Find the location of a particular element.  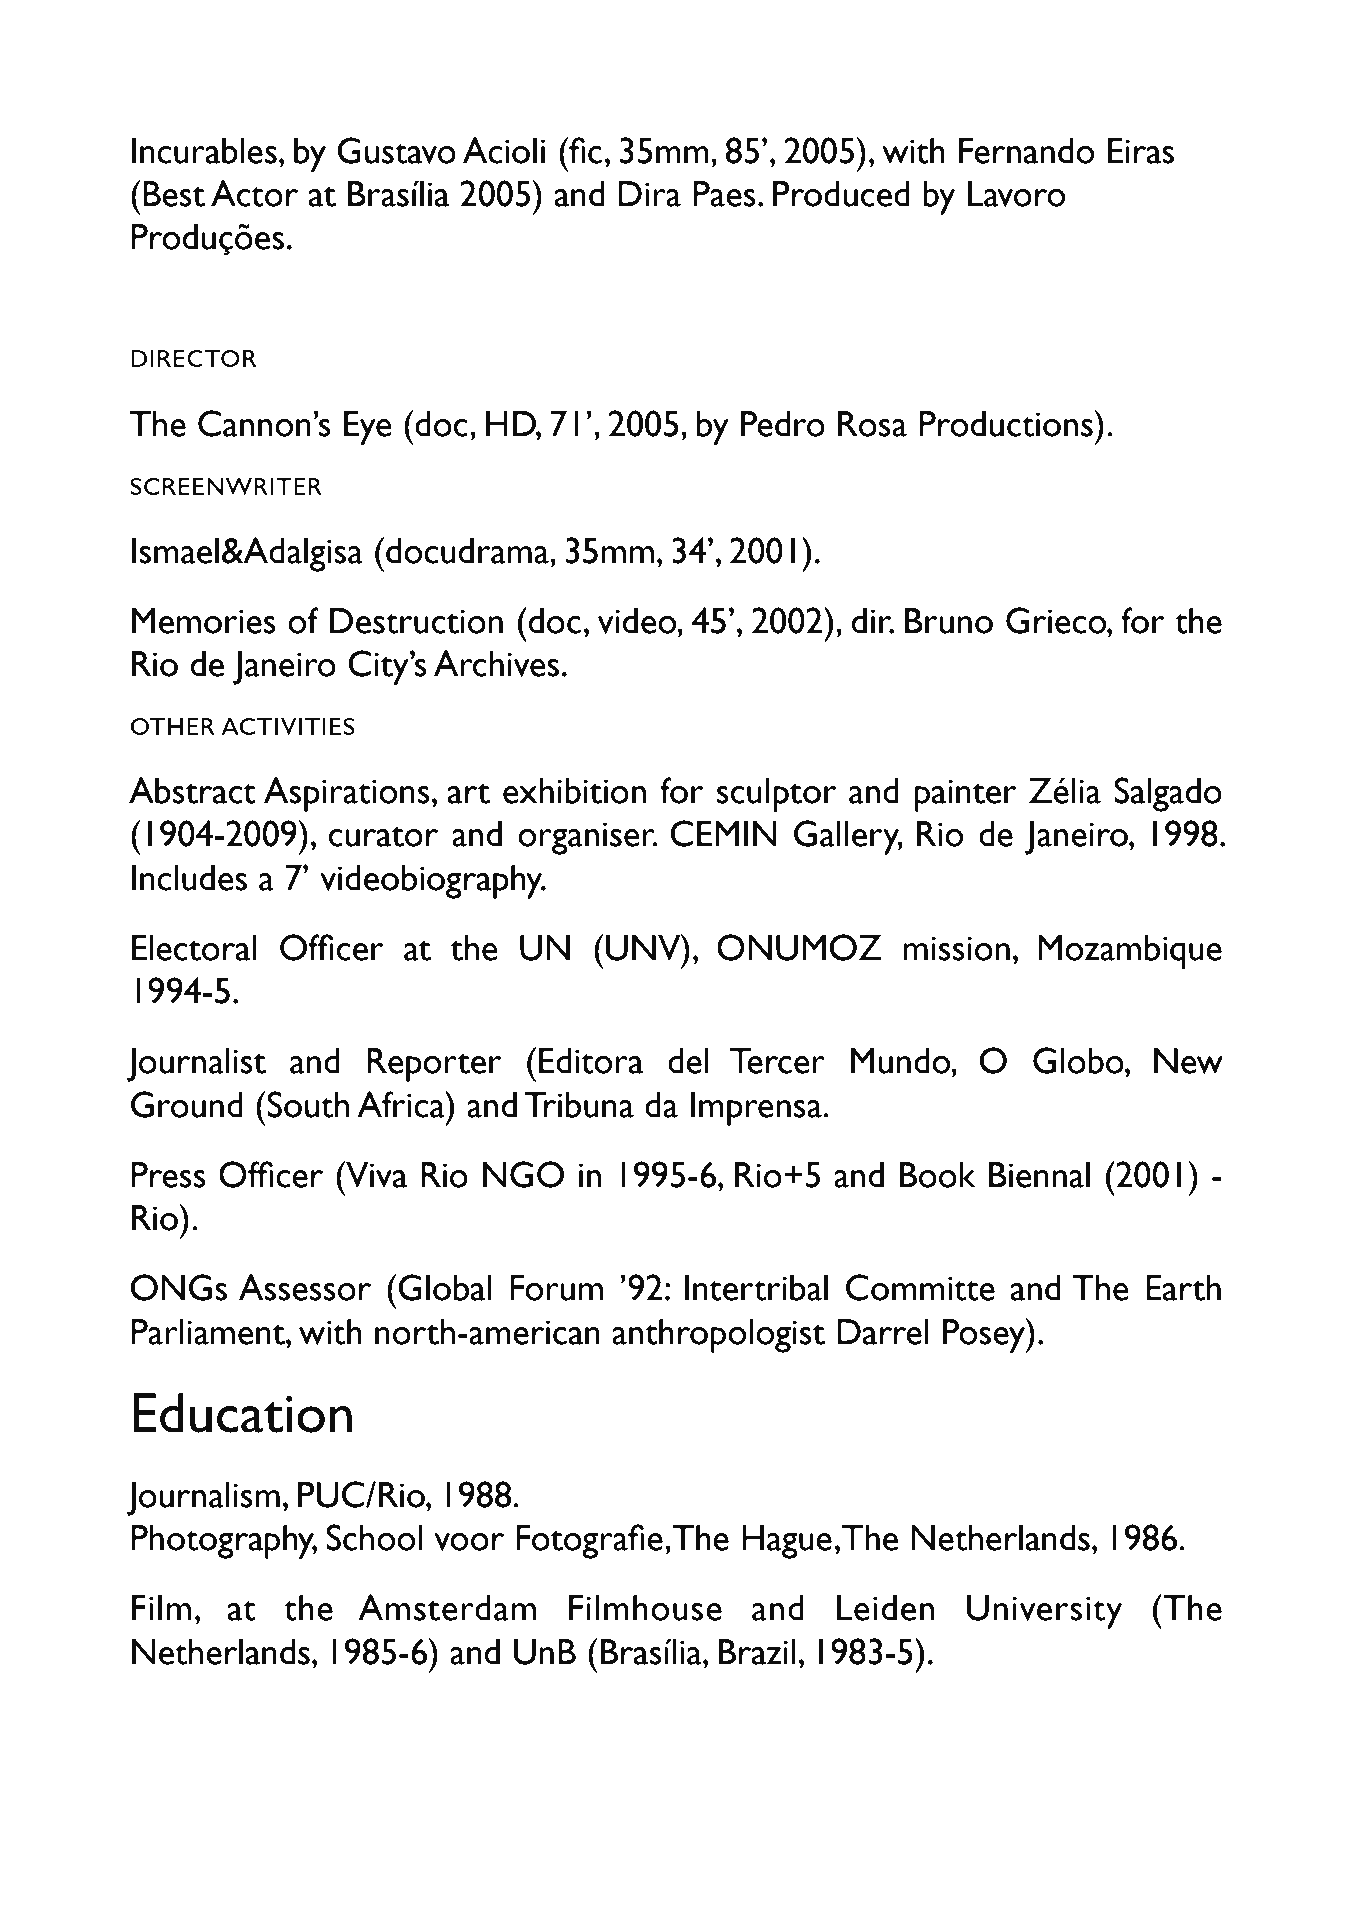

Gustavo is located at coordinates (396, 150).
